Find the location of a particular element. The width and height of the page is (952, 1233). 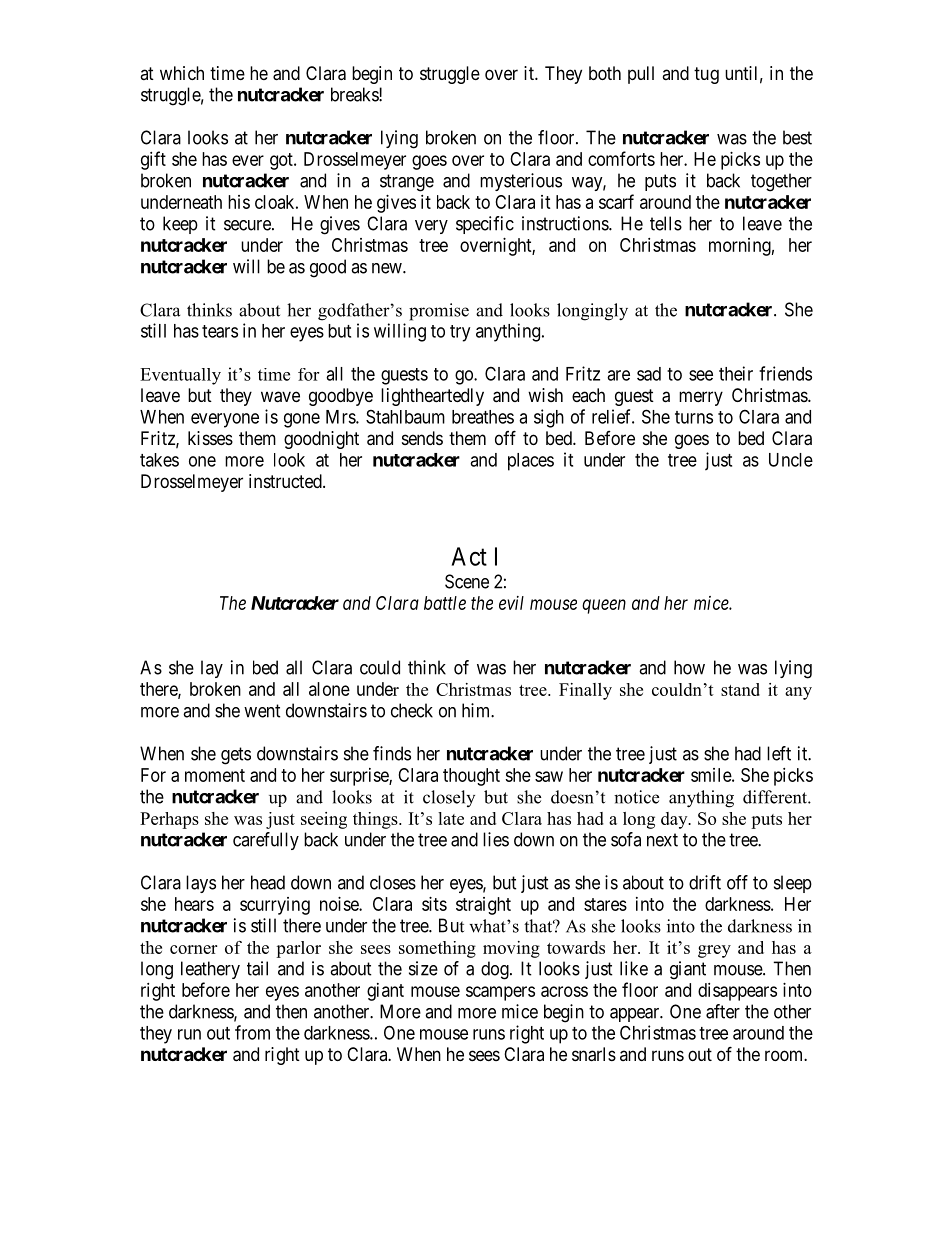

which is located at coordinates (182, 73).
